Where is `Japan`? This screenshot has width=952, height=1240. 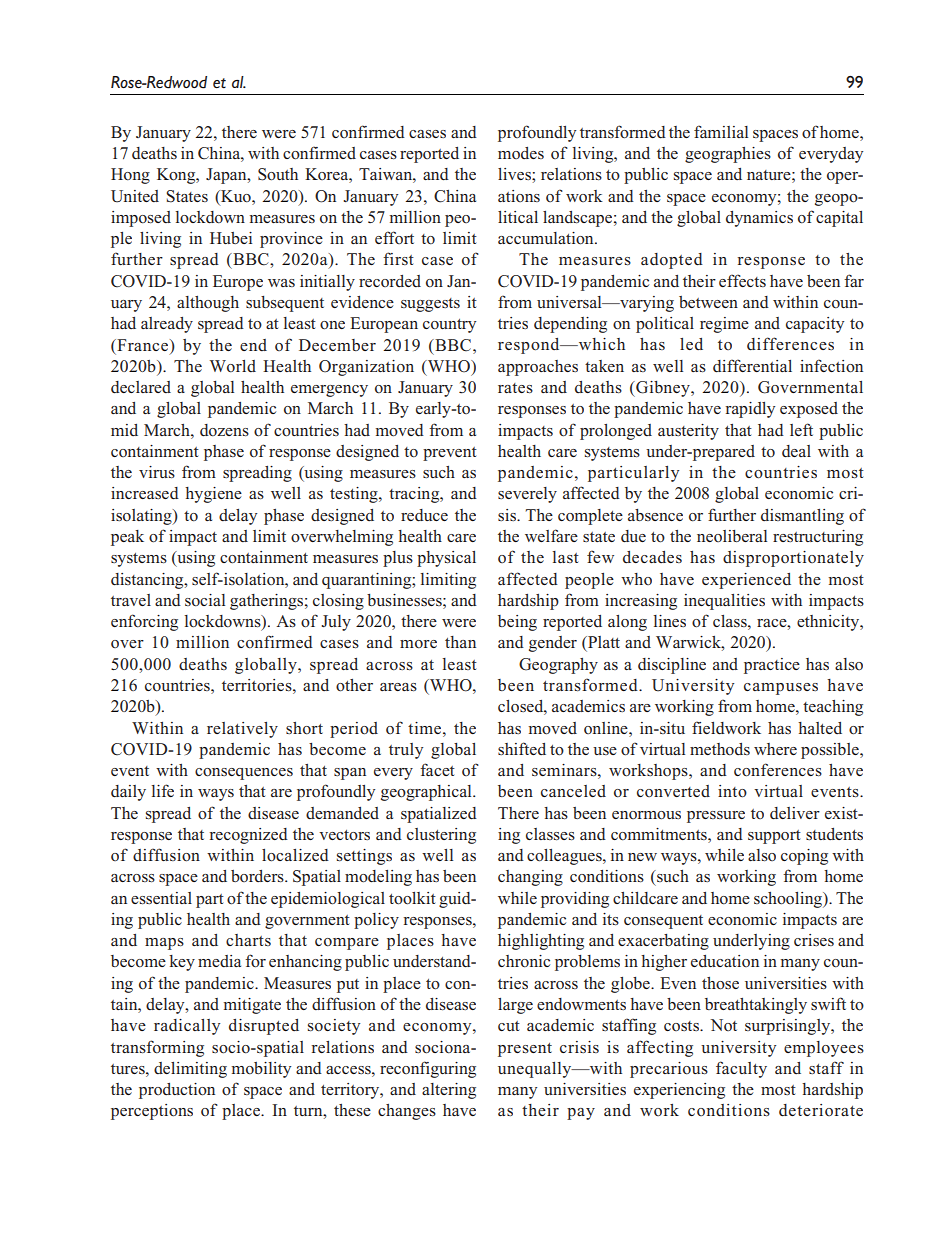
Japan is located at coordinates (227, 176).
